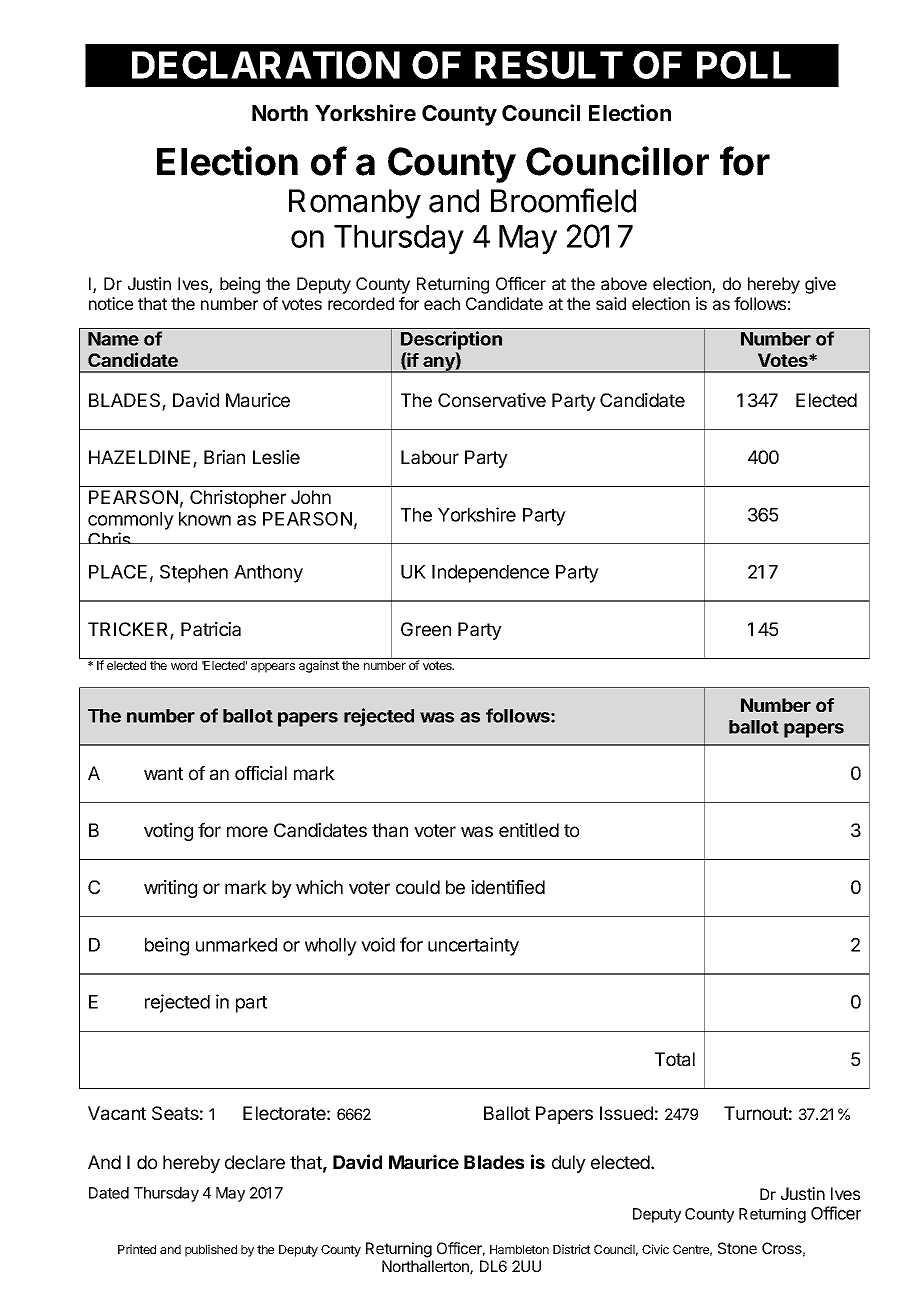 This document has height=1308, width=924. Describe the element at coordinates (211, 1250) in the document. I see `published` at that location.
